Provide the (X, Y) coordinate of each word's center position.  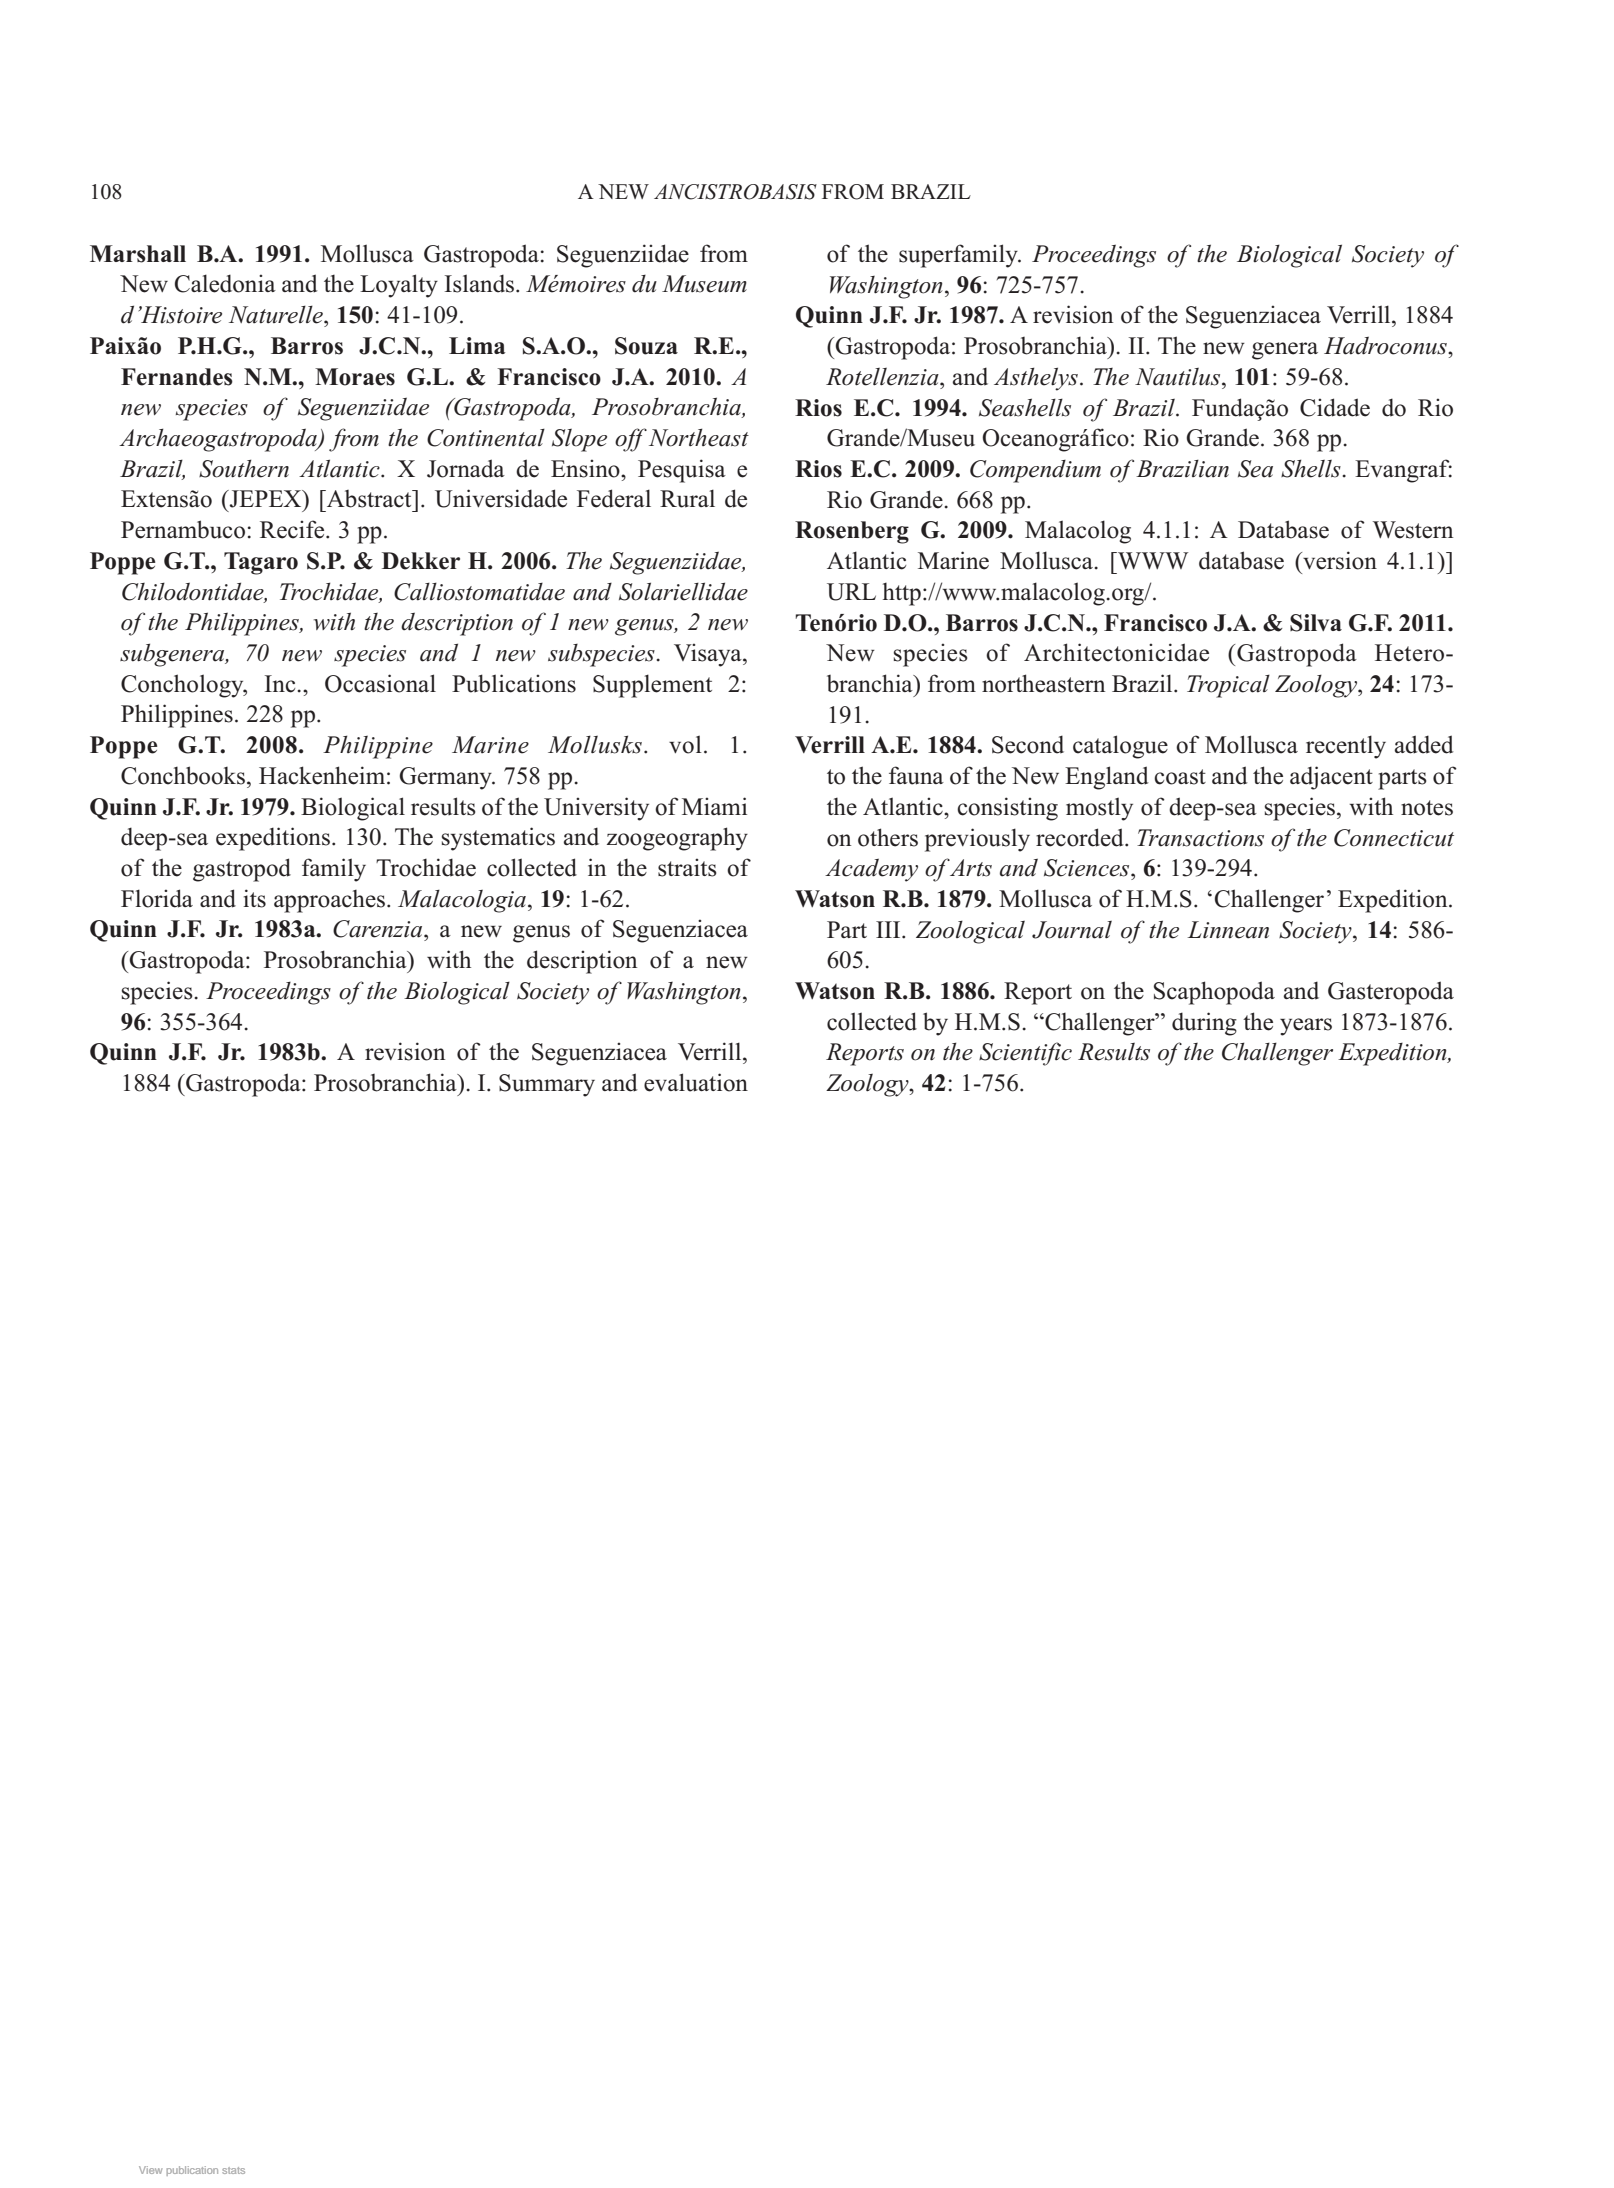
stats (233, 2170)
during (1204, 1024)
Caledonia (225, 283)
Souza (646, 346)
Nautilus (1179, 377)
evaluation (696, 1082)
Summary (547, 1085)
